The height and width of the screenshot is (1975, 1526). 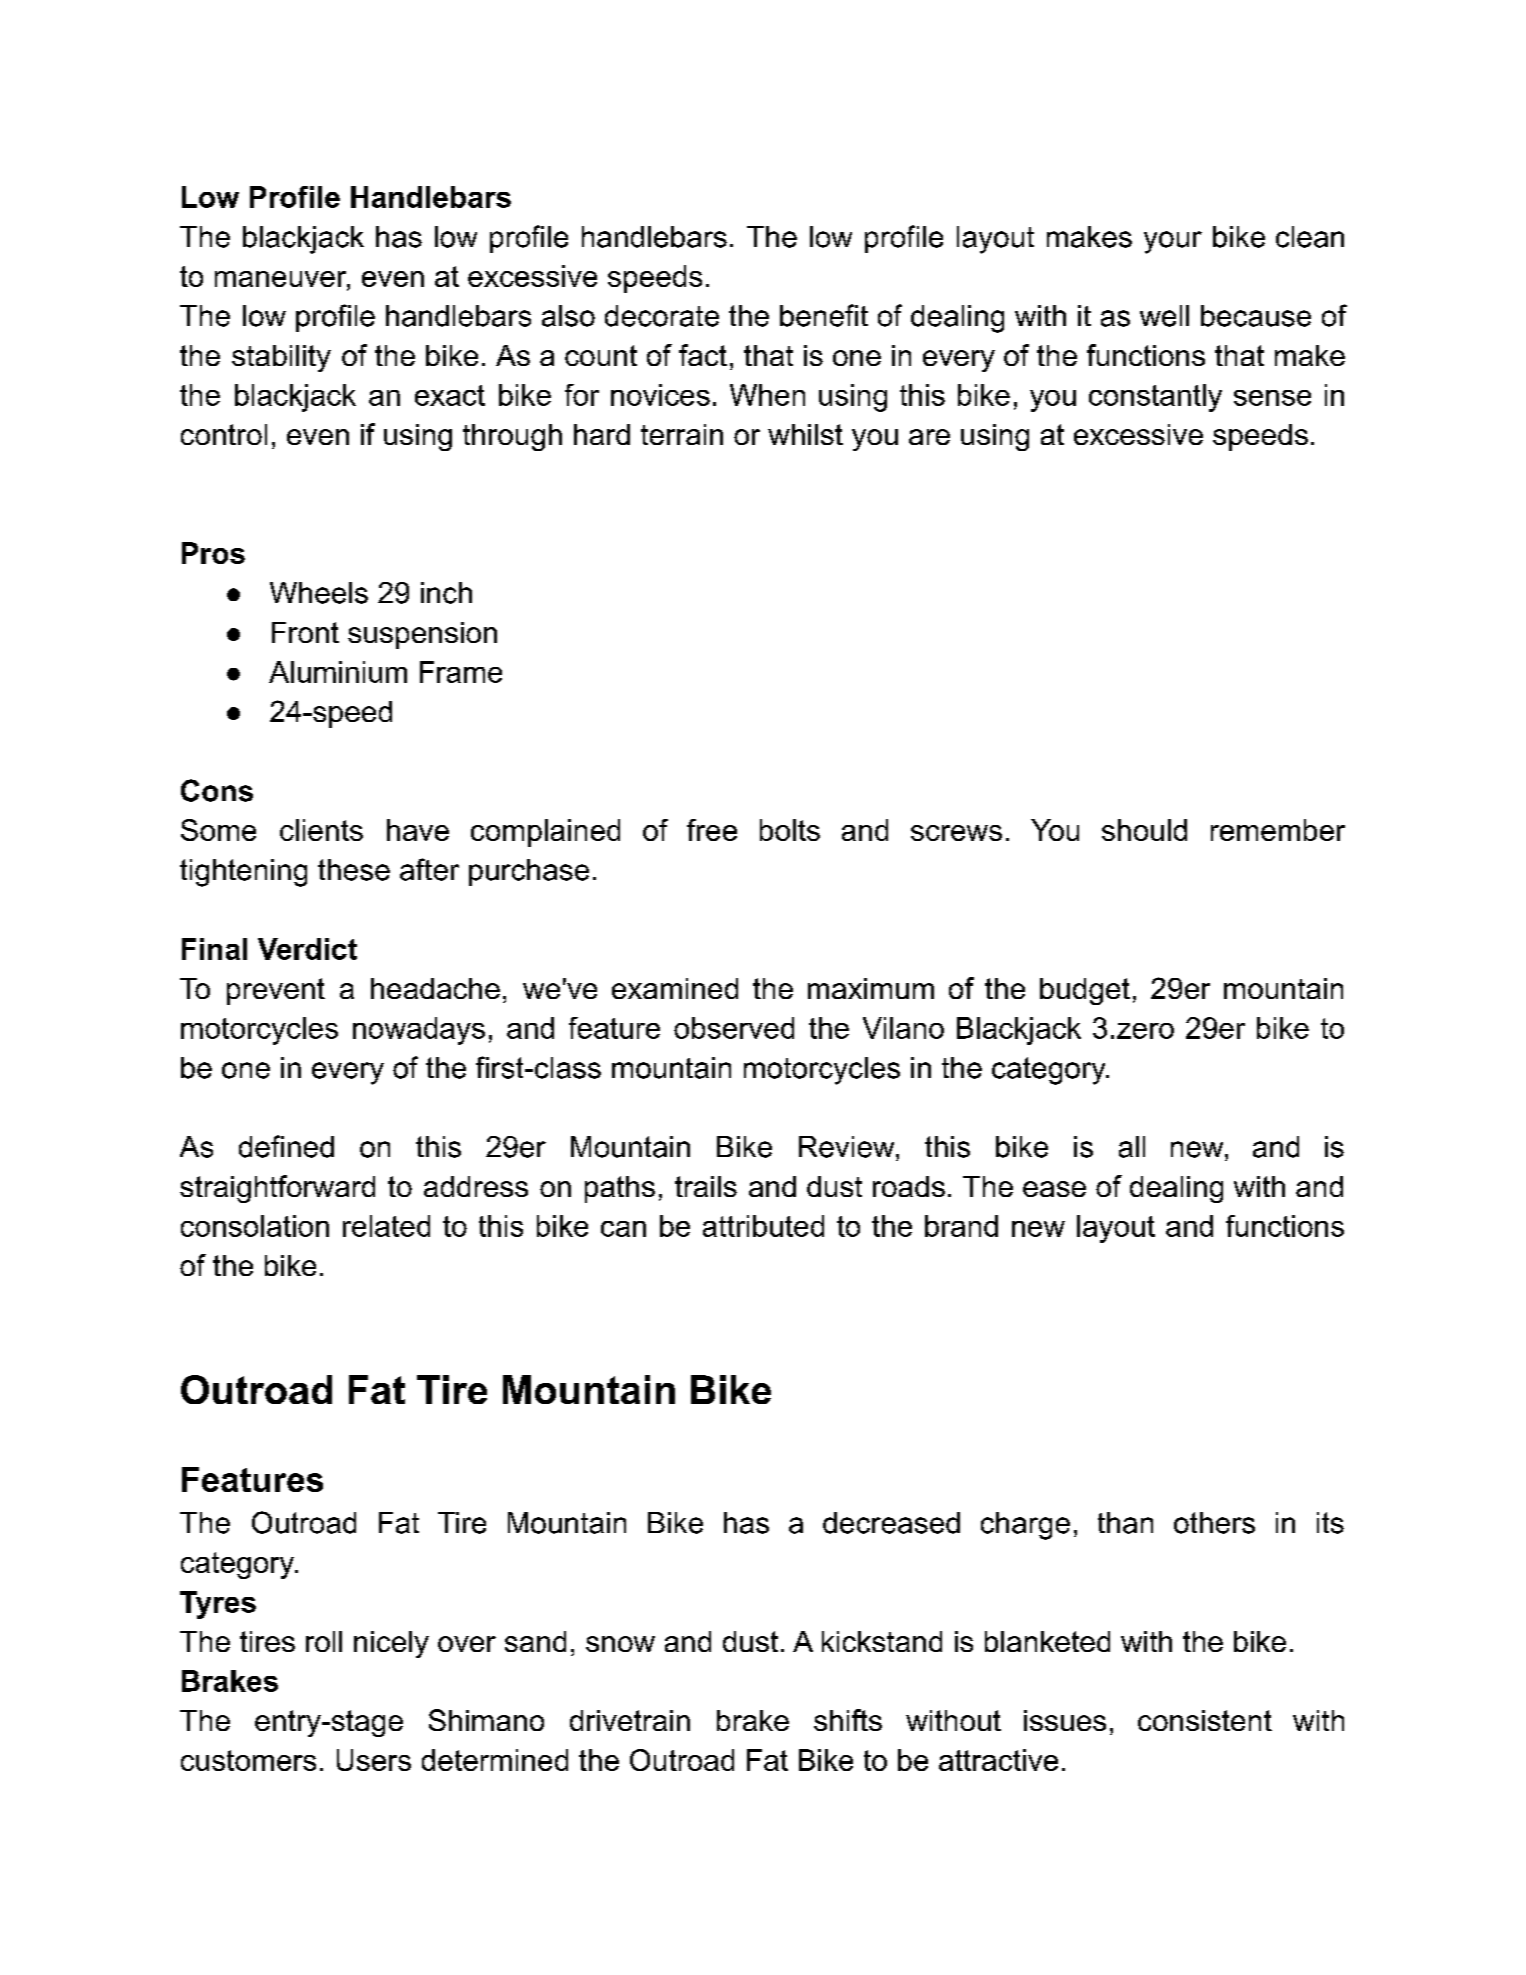 I want to click on benefit, so click(x=824, y=315).
